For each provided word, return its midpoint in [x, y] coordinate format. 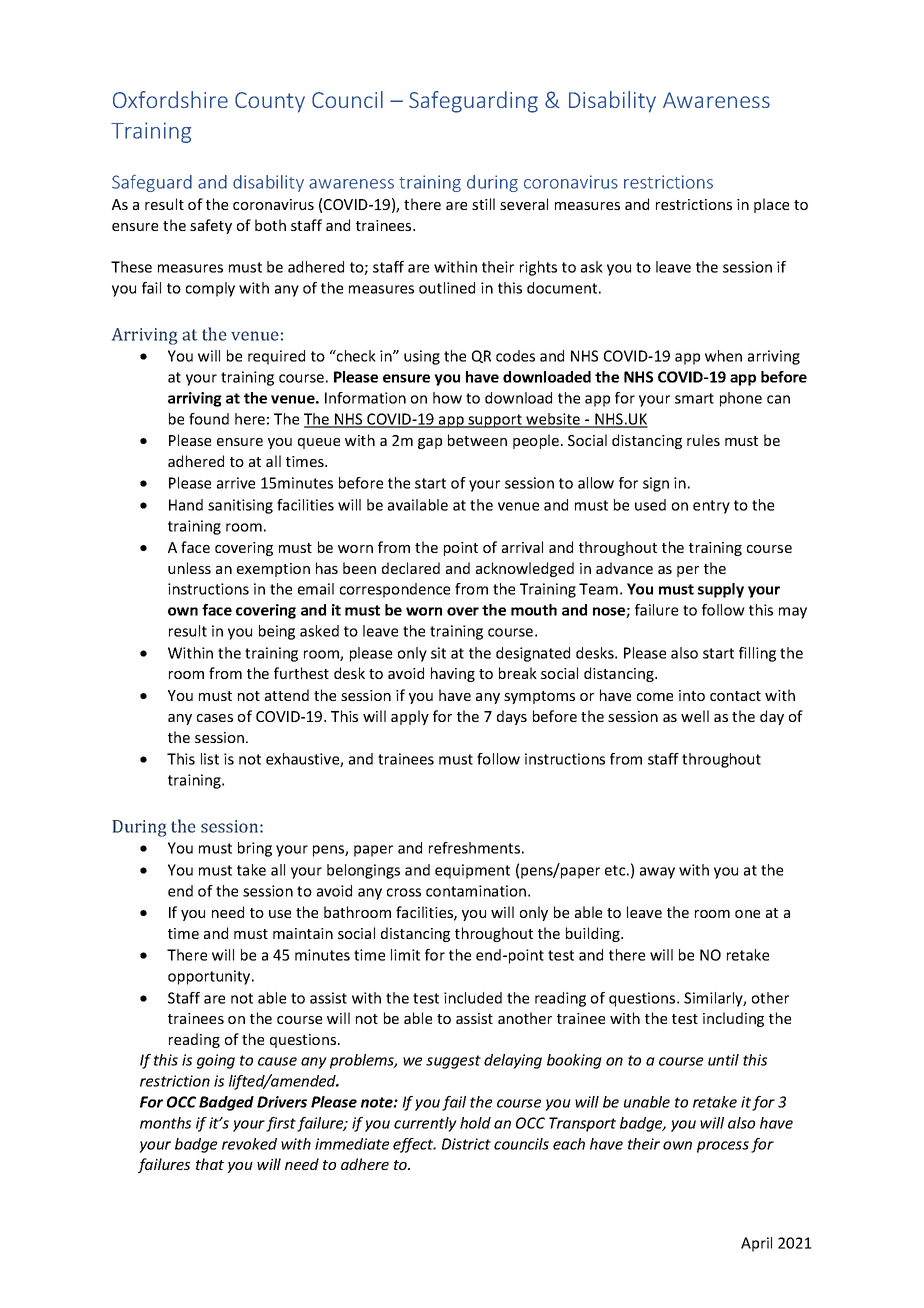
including [733, 1019]
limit [405, 955]
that [210, 1164]
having [453, 674]
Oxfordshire [170, 99]
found [209, 419]
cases [215, 718]
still [483, 204]
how [447, 398]
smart [694, 398]
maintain [303, 933]
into [692, 695]
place [771, 205]
